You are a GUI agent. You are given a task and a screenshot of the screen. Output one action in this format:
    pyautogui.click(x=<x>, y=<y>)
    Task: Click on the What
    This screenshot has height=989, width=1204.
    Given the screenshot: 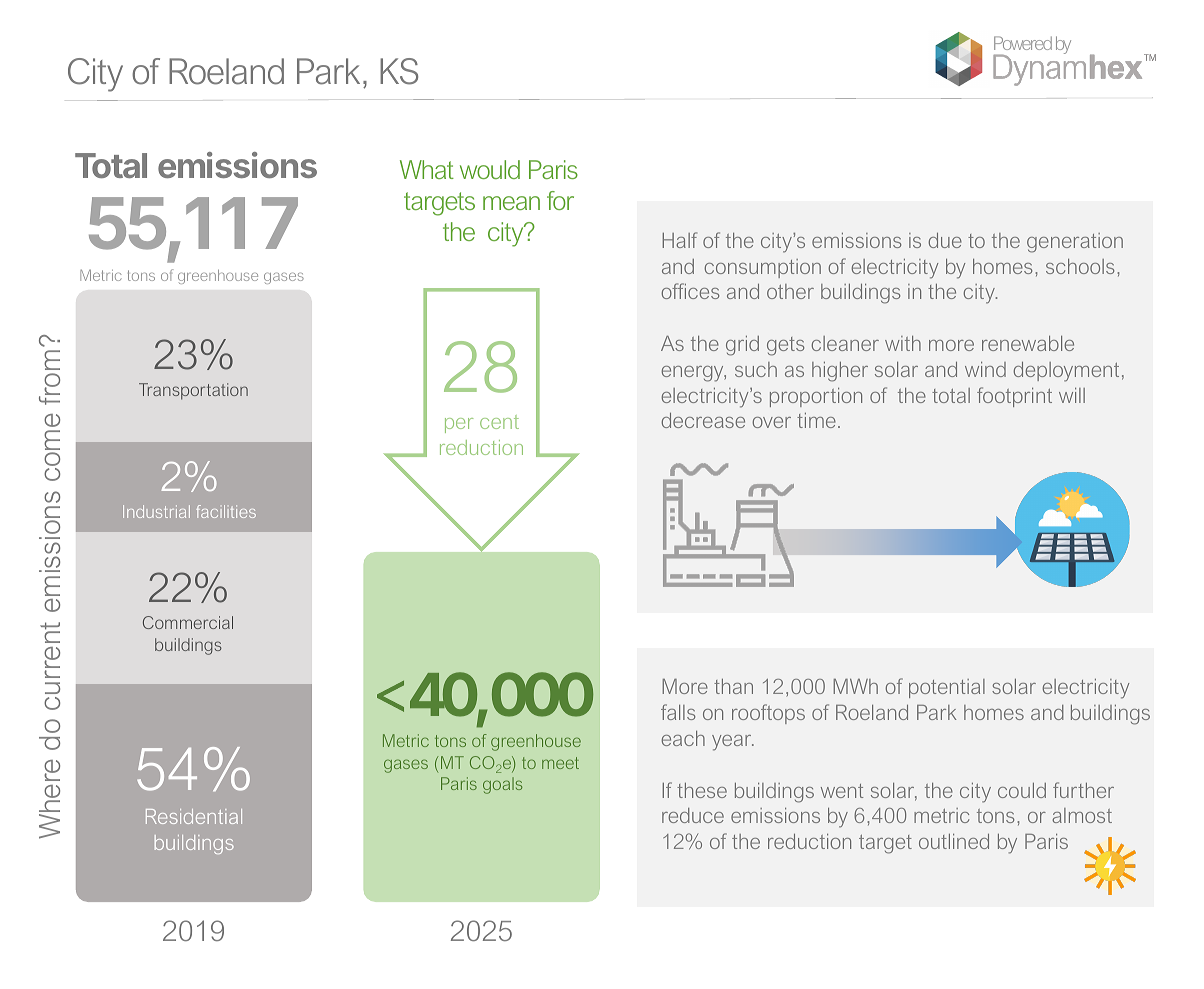 What is the action you would take?
    pyautogui.click(x=427, y=169)
